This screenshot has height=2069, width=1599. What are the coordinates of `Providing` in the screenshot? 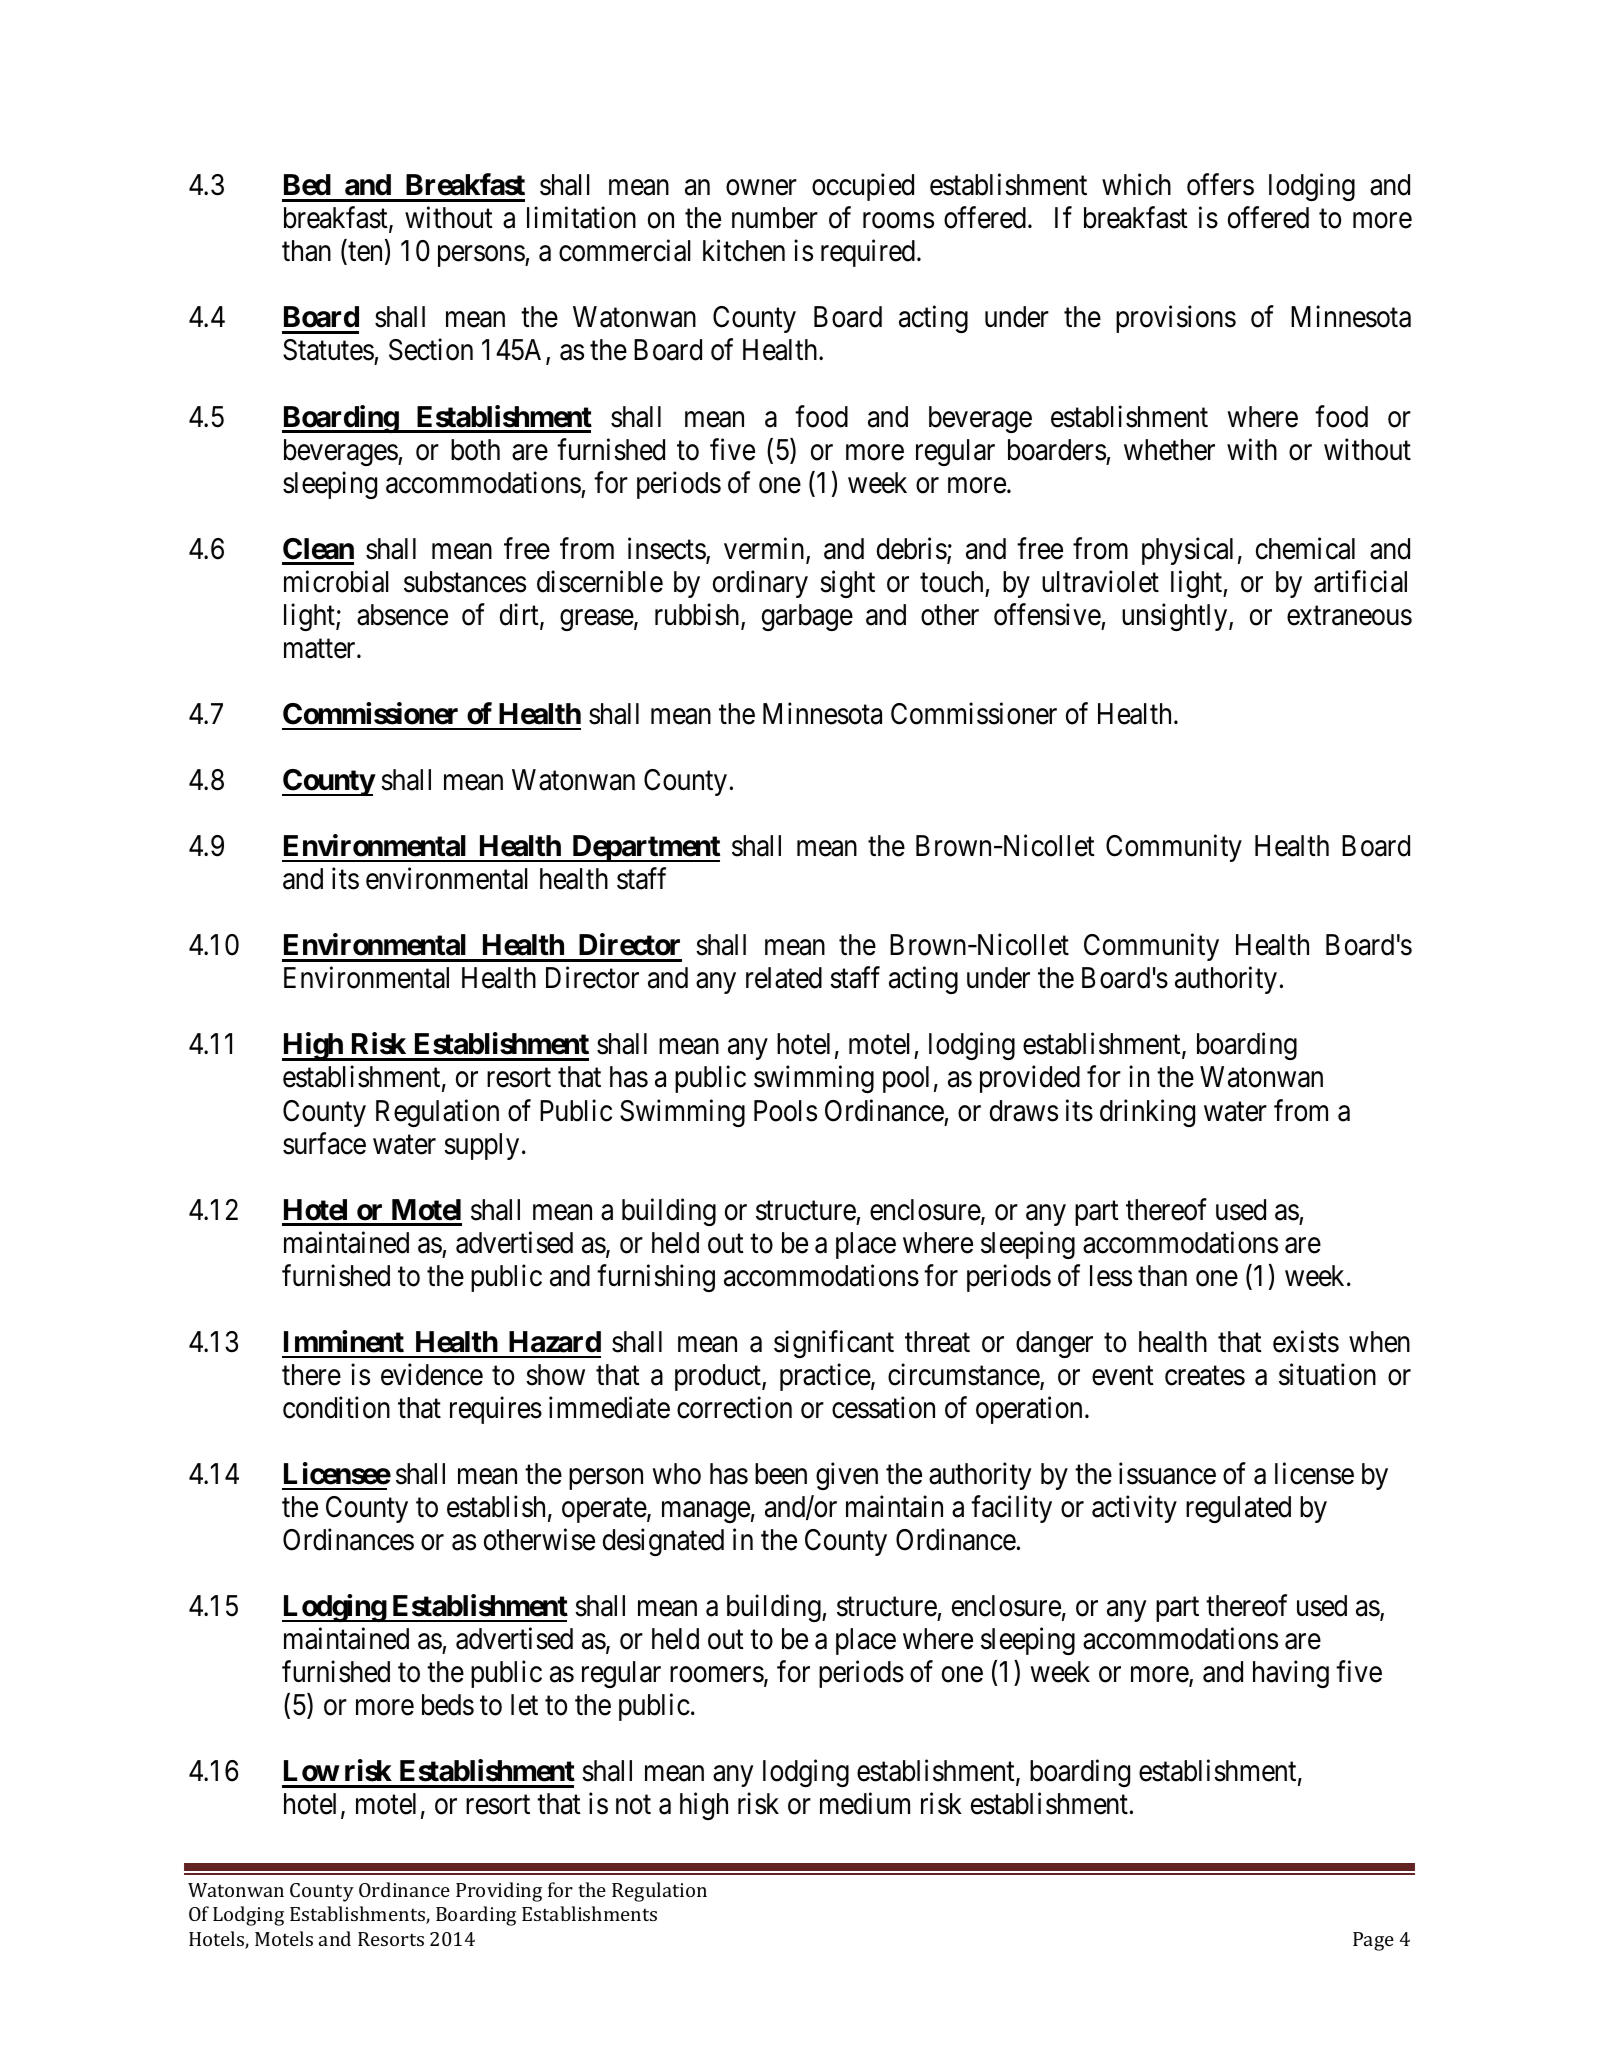 It's located at (499, 1892).
